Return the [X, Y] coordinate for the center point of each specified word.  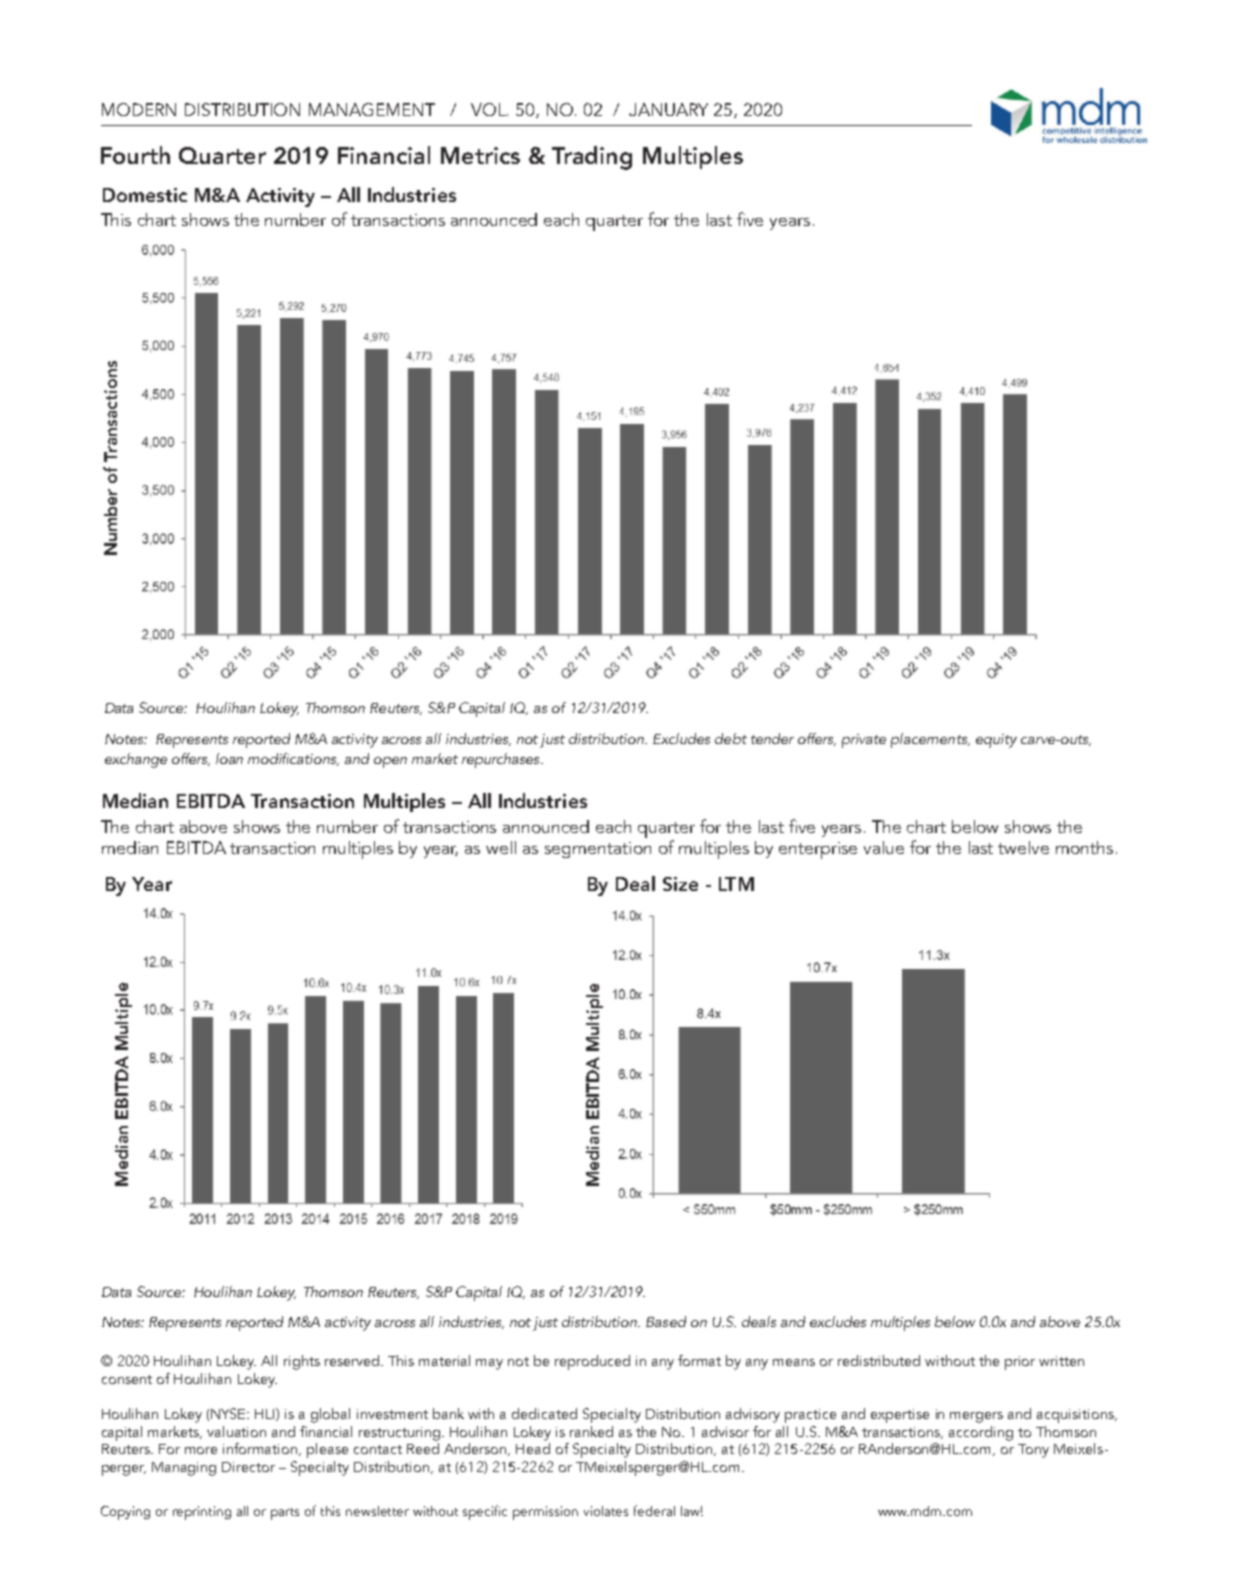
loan [229, 758]
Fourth [135, 155]
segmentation [598, 850]
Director [248, 1467]
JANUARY [668, 109]
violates [606, 1511]
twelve [1023, 847]
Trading [592, 158]
